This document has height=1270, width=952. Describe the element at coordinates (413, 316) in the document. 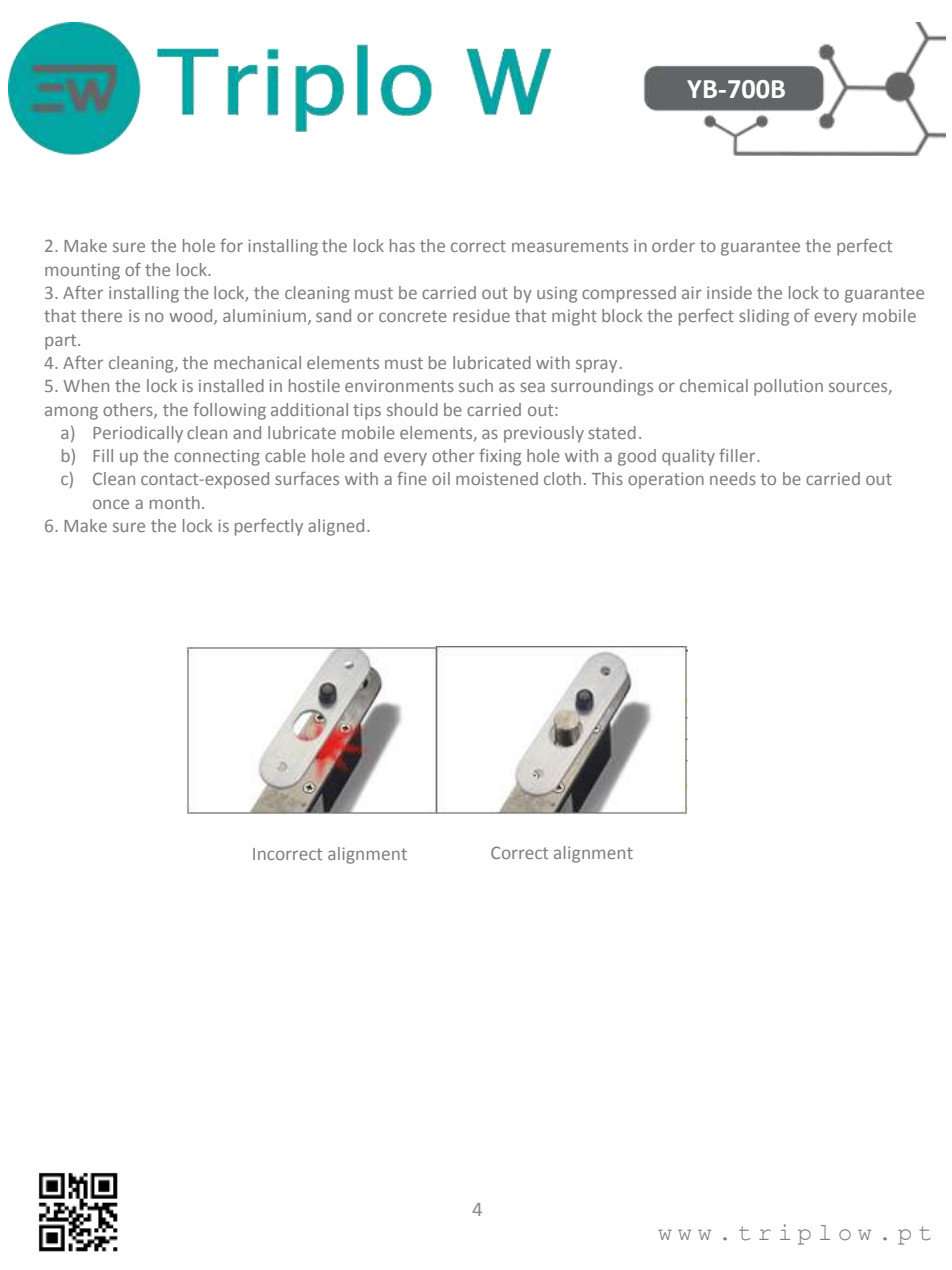

I see `concrete` at that location.
